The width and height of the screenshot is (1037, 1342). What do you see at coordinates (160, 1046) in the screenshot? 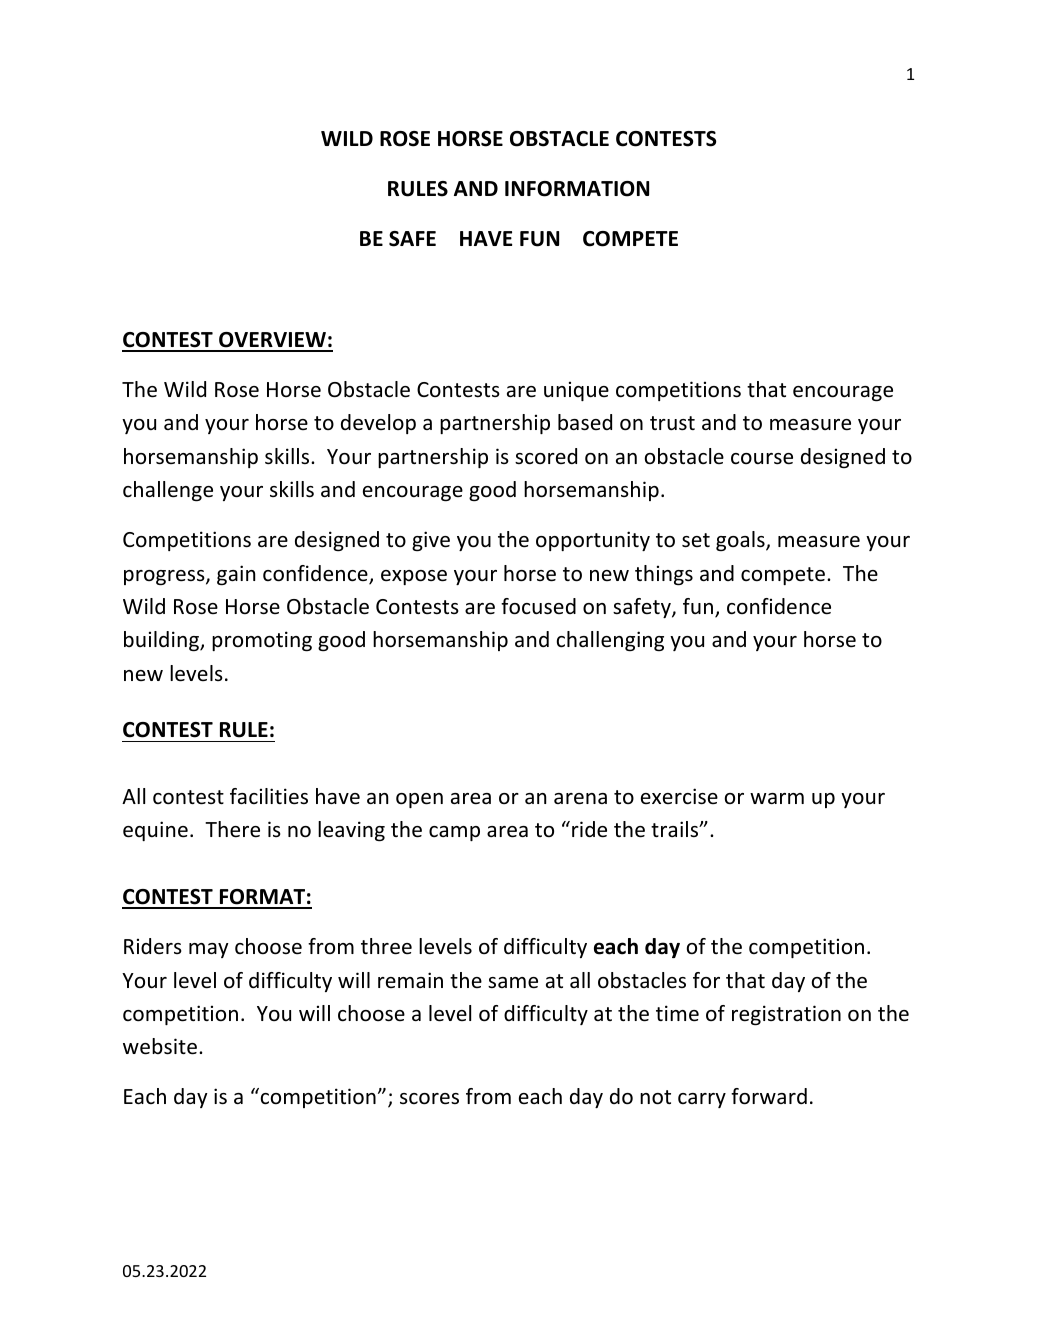
I see `website` at bounding box center [160, 1046].
